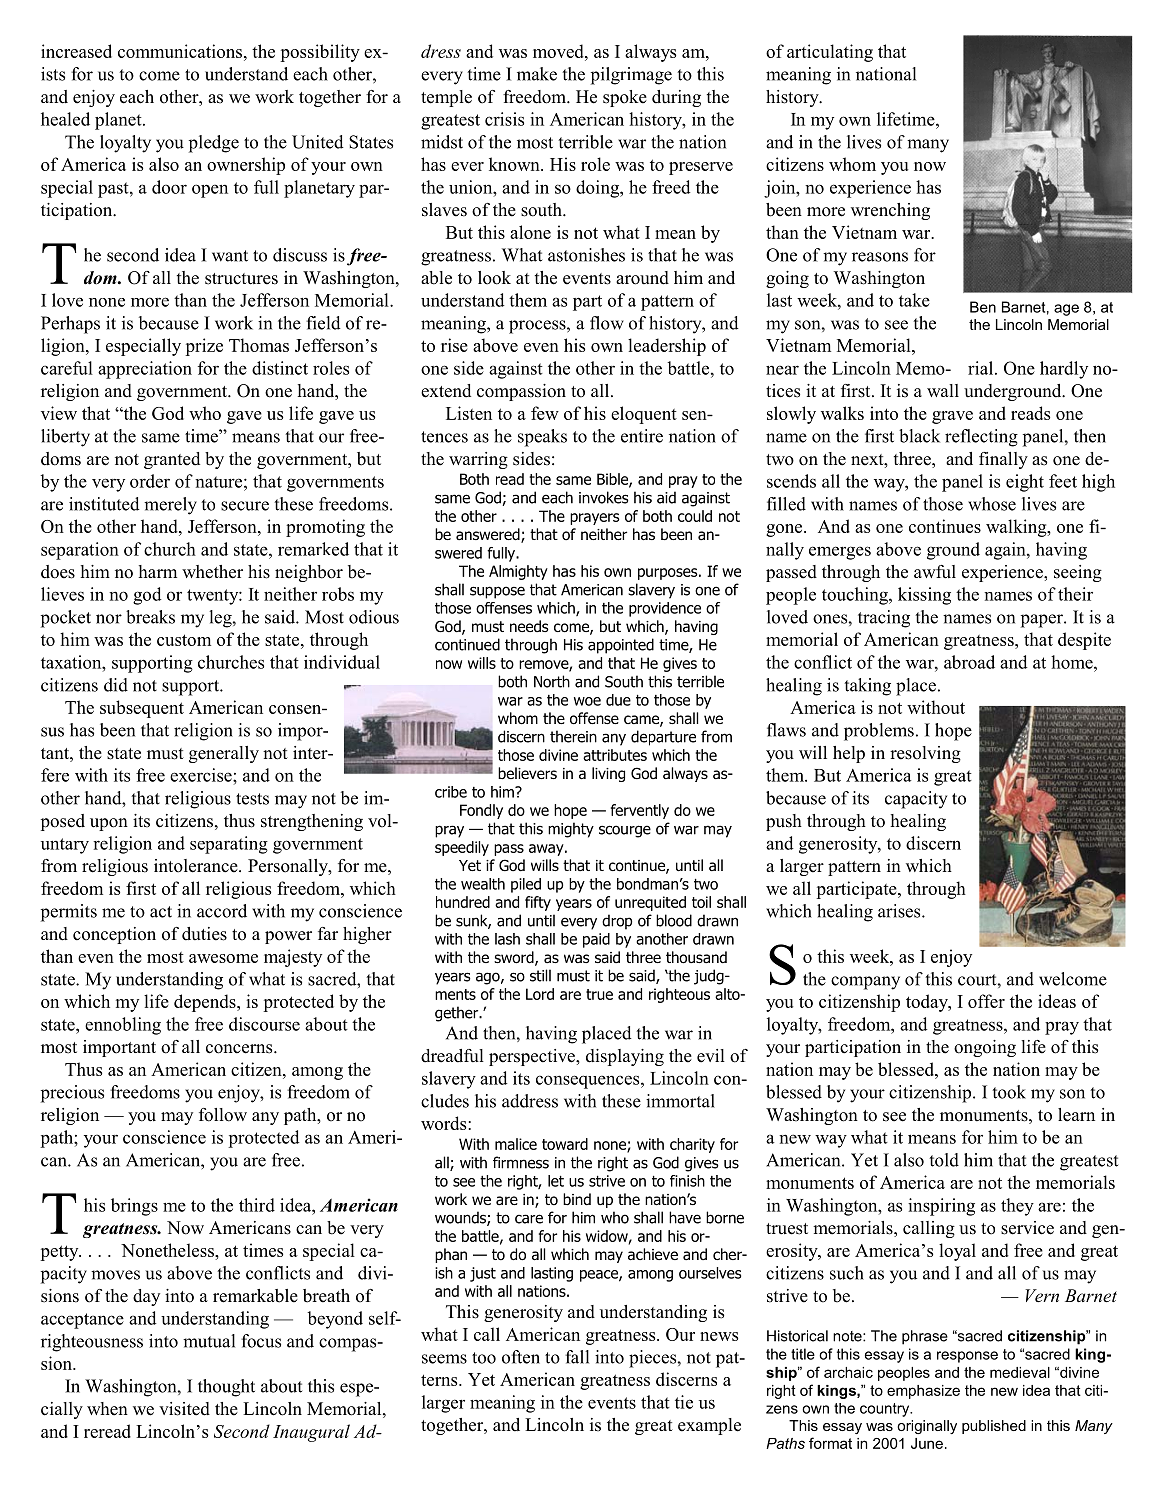 This image has width=1165, height=1507. I want to click on granted, so click(172, 460).
